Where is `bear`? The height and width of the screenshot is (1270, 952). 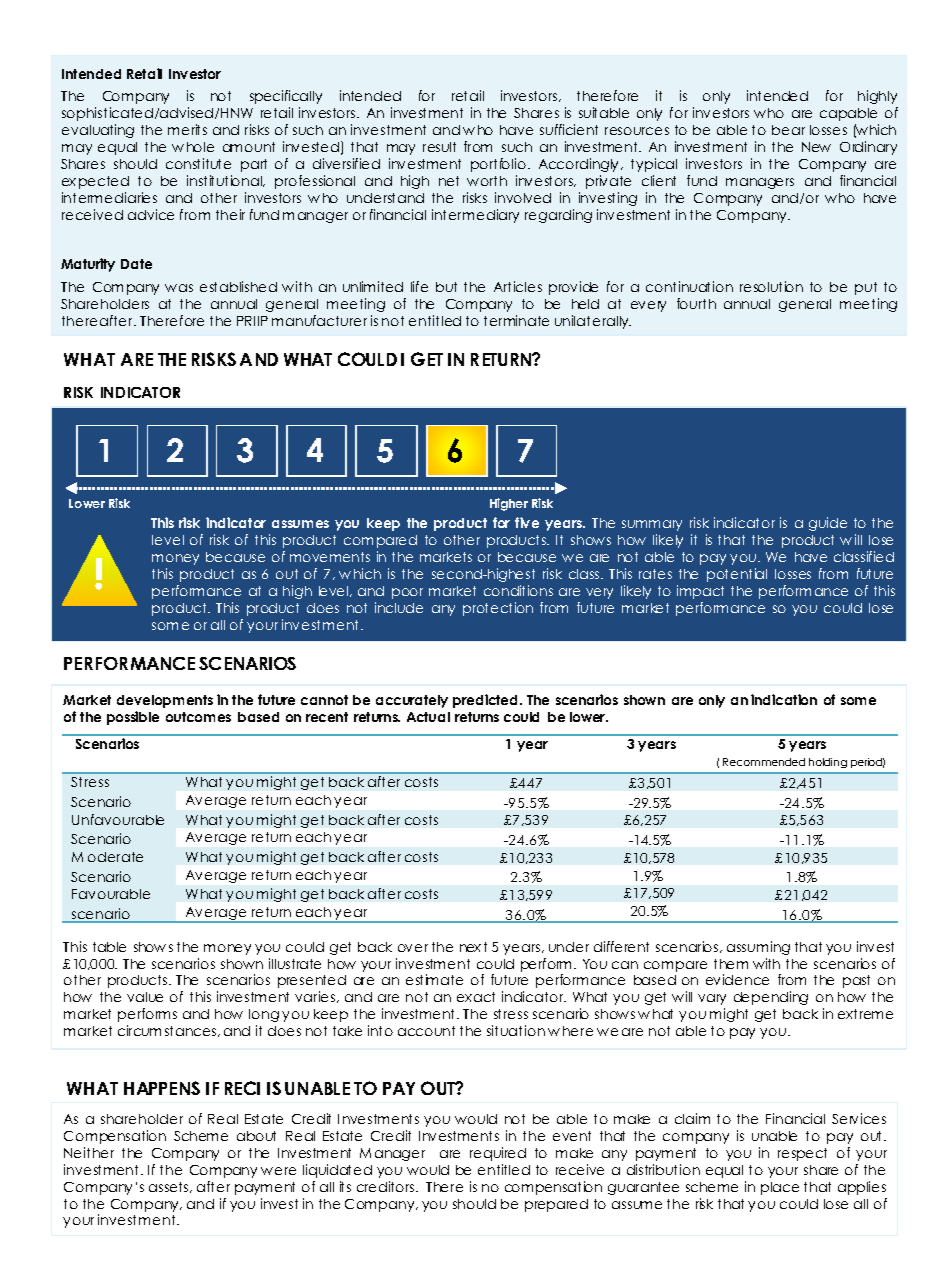
bear is located at coordinates (788, 130).
